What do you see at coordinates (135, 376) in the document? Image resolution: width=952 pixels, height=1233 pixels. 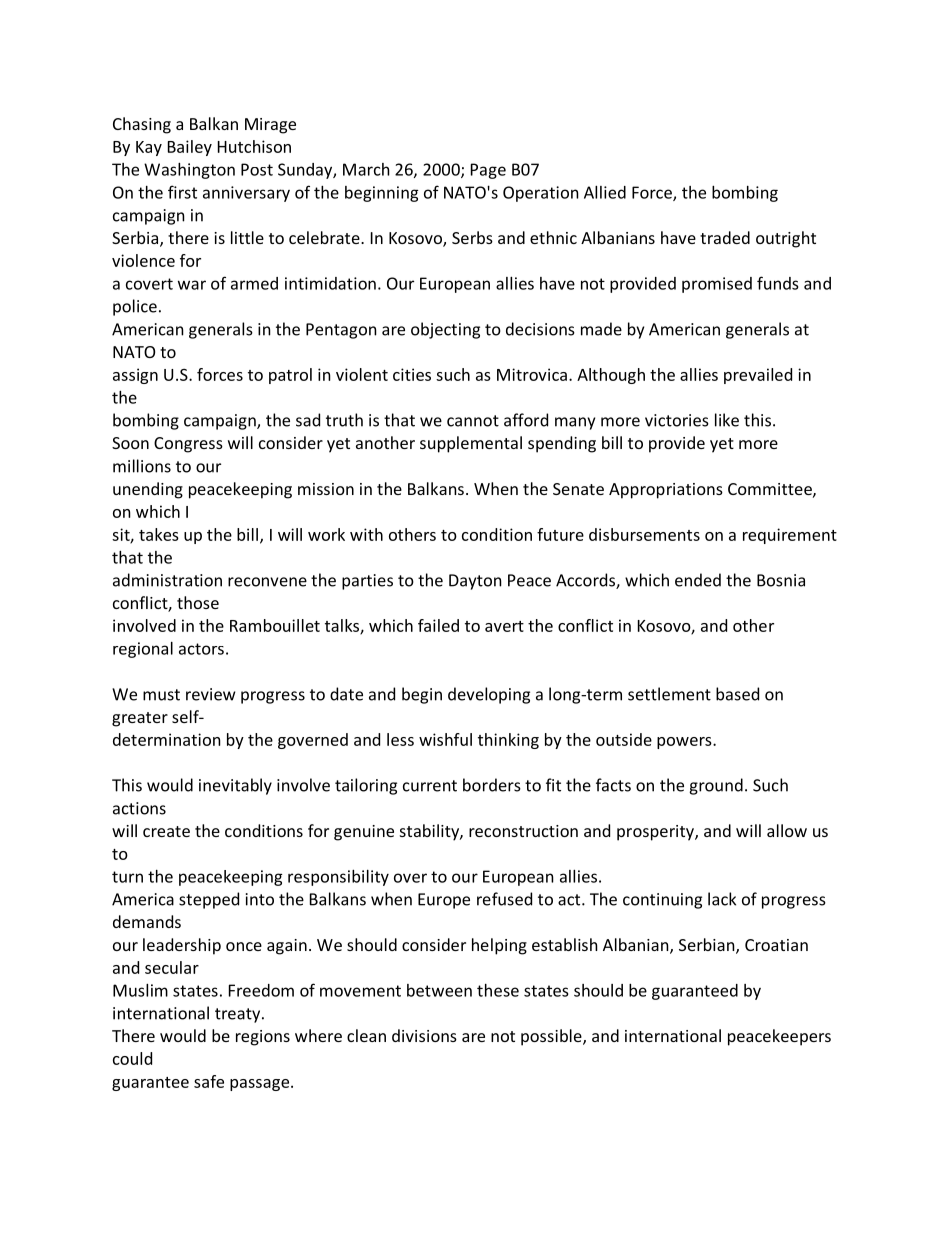 I see `assign` at bounding box center [135, 376].
